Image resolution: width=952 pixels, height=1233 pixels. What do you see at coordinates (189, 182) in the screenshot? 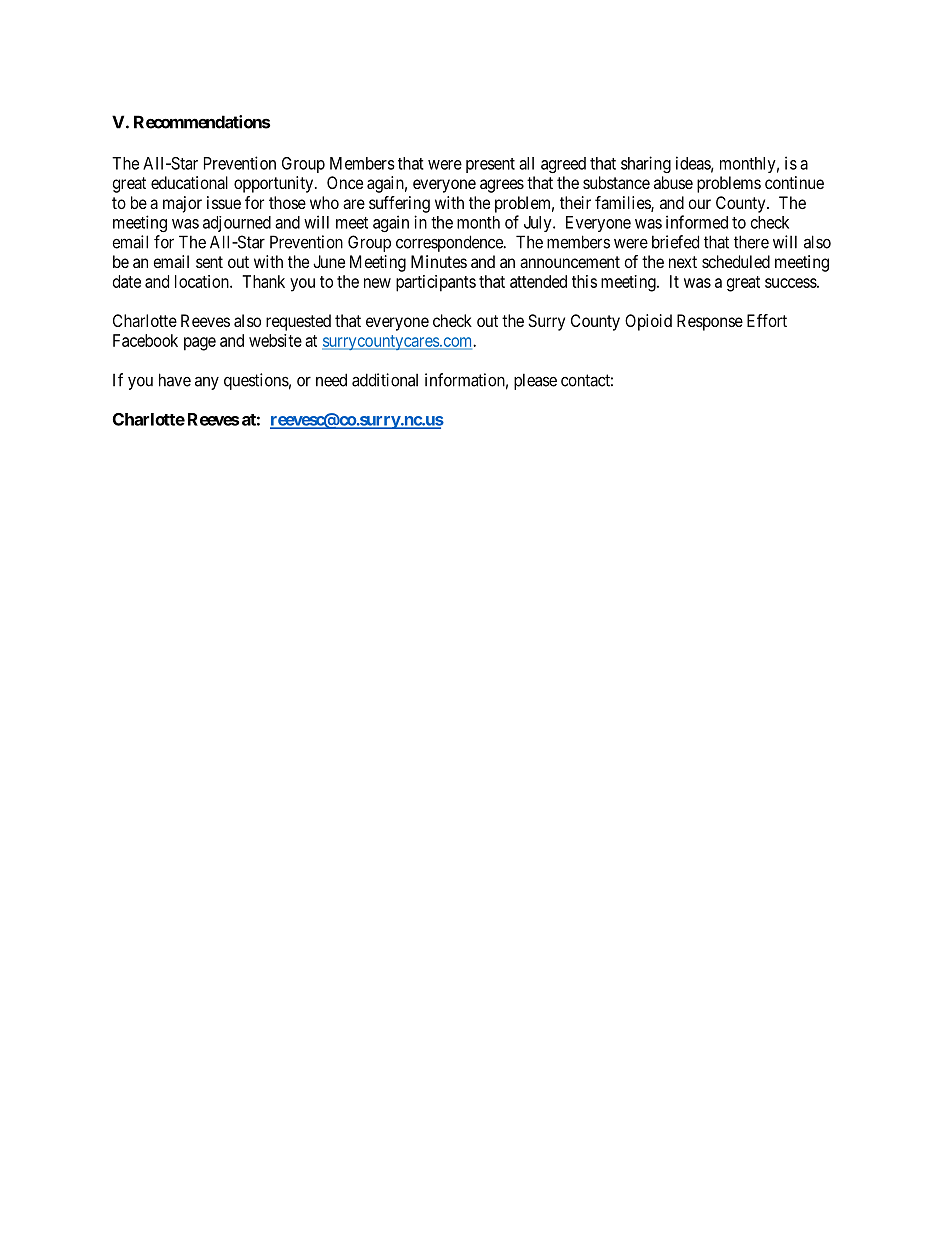
I see `educational` at bounding box center [189, 182].
